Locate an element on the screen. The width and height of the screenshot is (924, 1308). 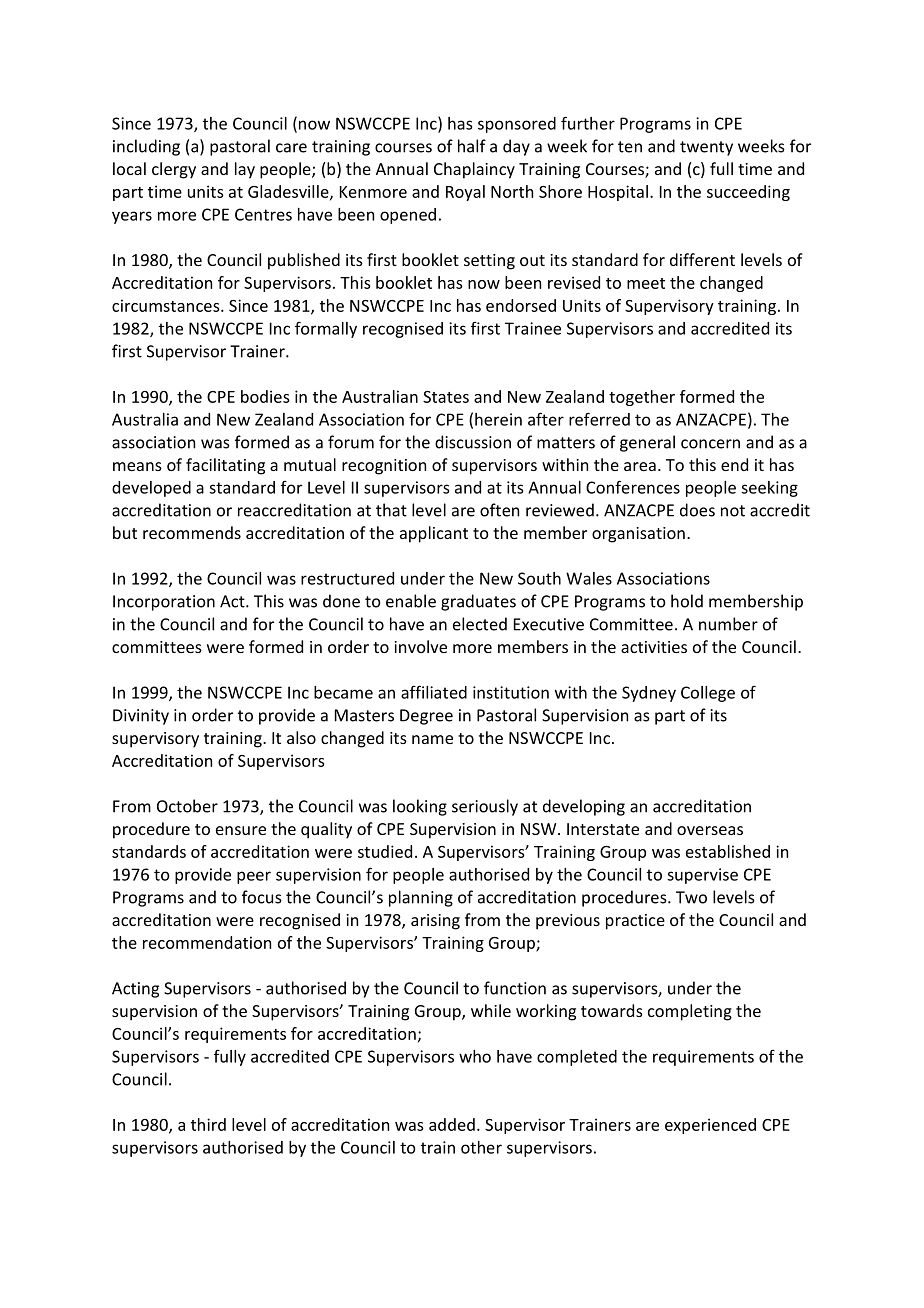
overseas is located at coordinates (710, 830).
